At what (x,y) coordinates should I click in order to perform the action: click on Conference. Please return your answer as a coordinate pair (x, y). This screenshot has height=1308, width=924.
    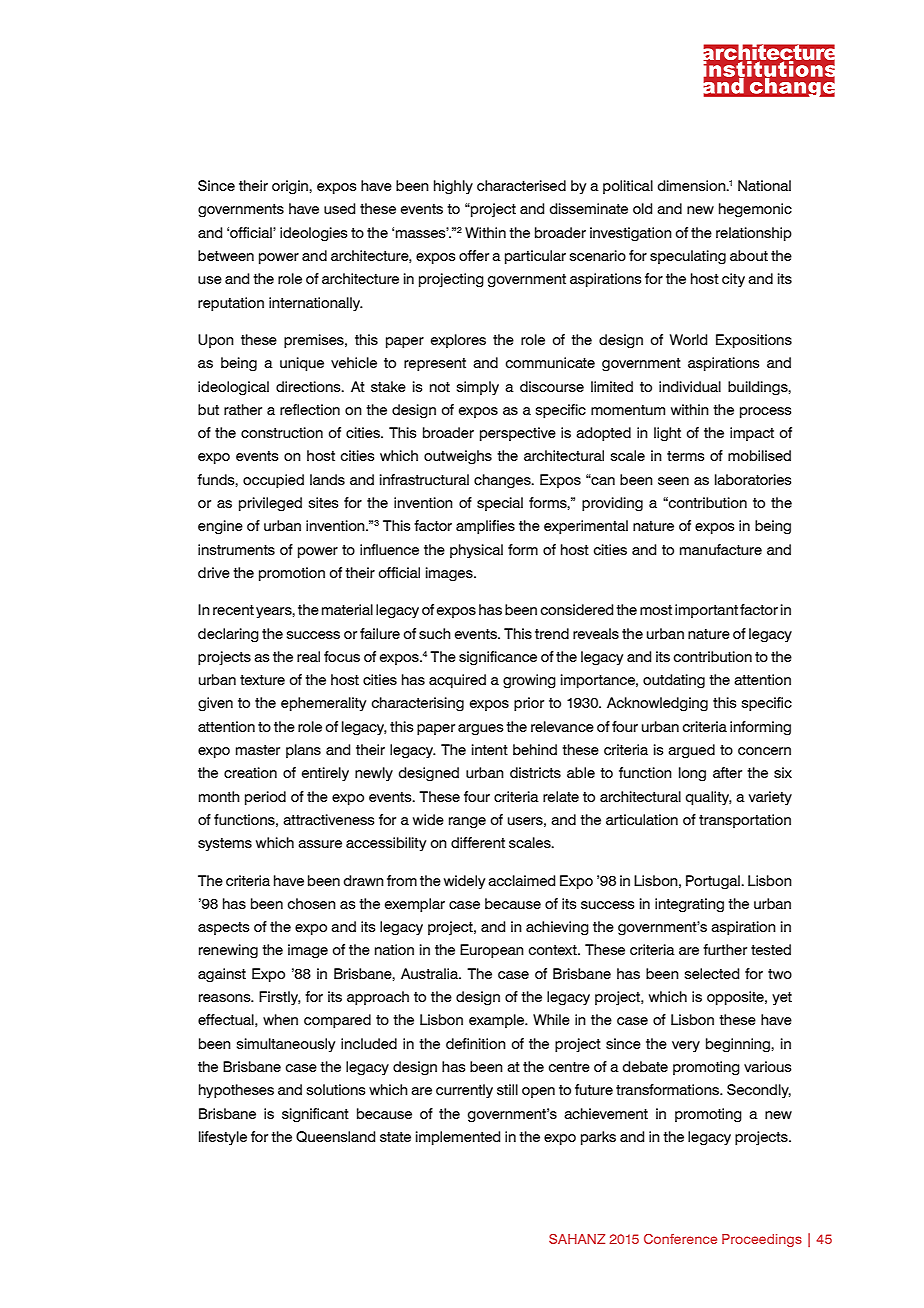
    Looking at the image, I should click on (680, 1239).
